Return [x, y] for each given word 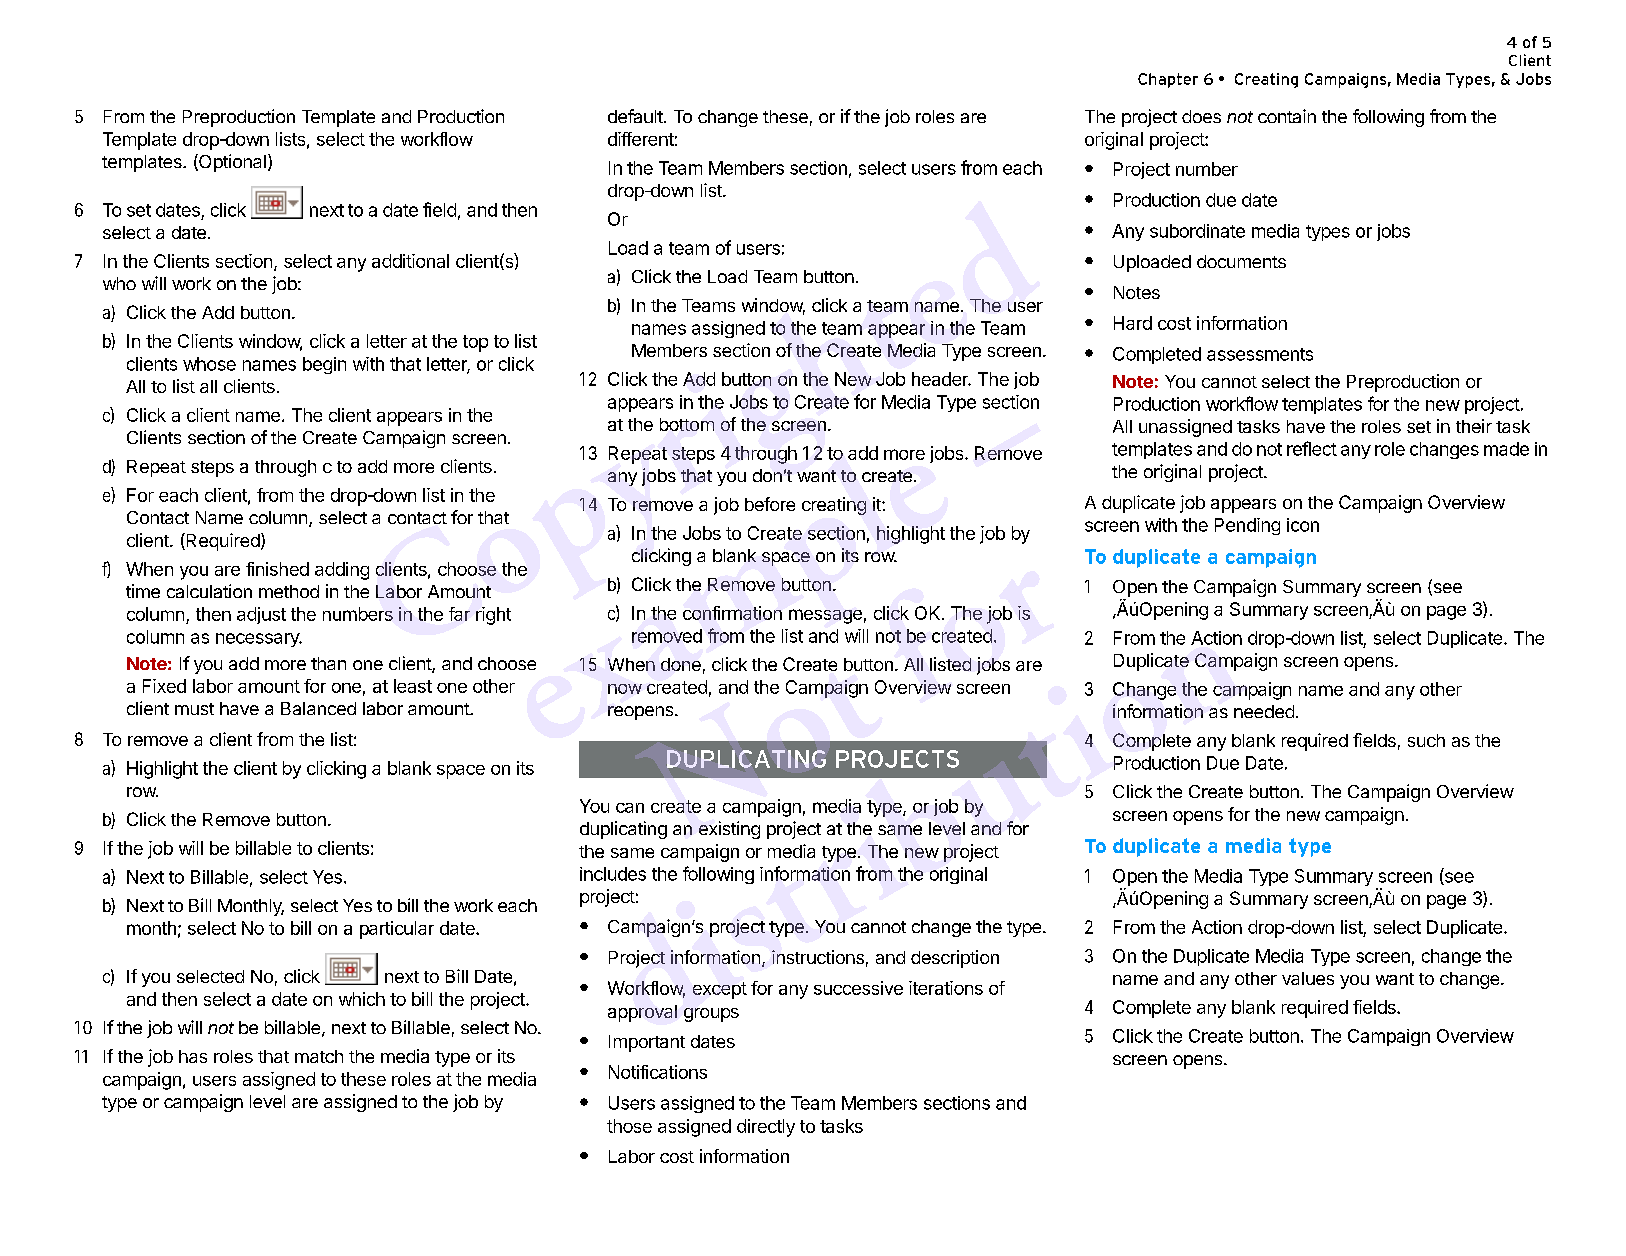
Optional [231, 163]
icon [1303, 525]
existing [729, 830]
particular [397, 930]
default [636, 116]
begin [324, 365]
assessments [1260, 354]
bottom [687, 424]
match [319, 1056]
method [289, 591]
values [1308, 978]
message [825, 616]
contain [1287, 116]
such [1426, 740]
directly [766, 1128]
